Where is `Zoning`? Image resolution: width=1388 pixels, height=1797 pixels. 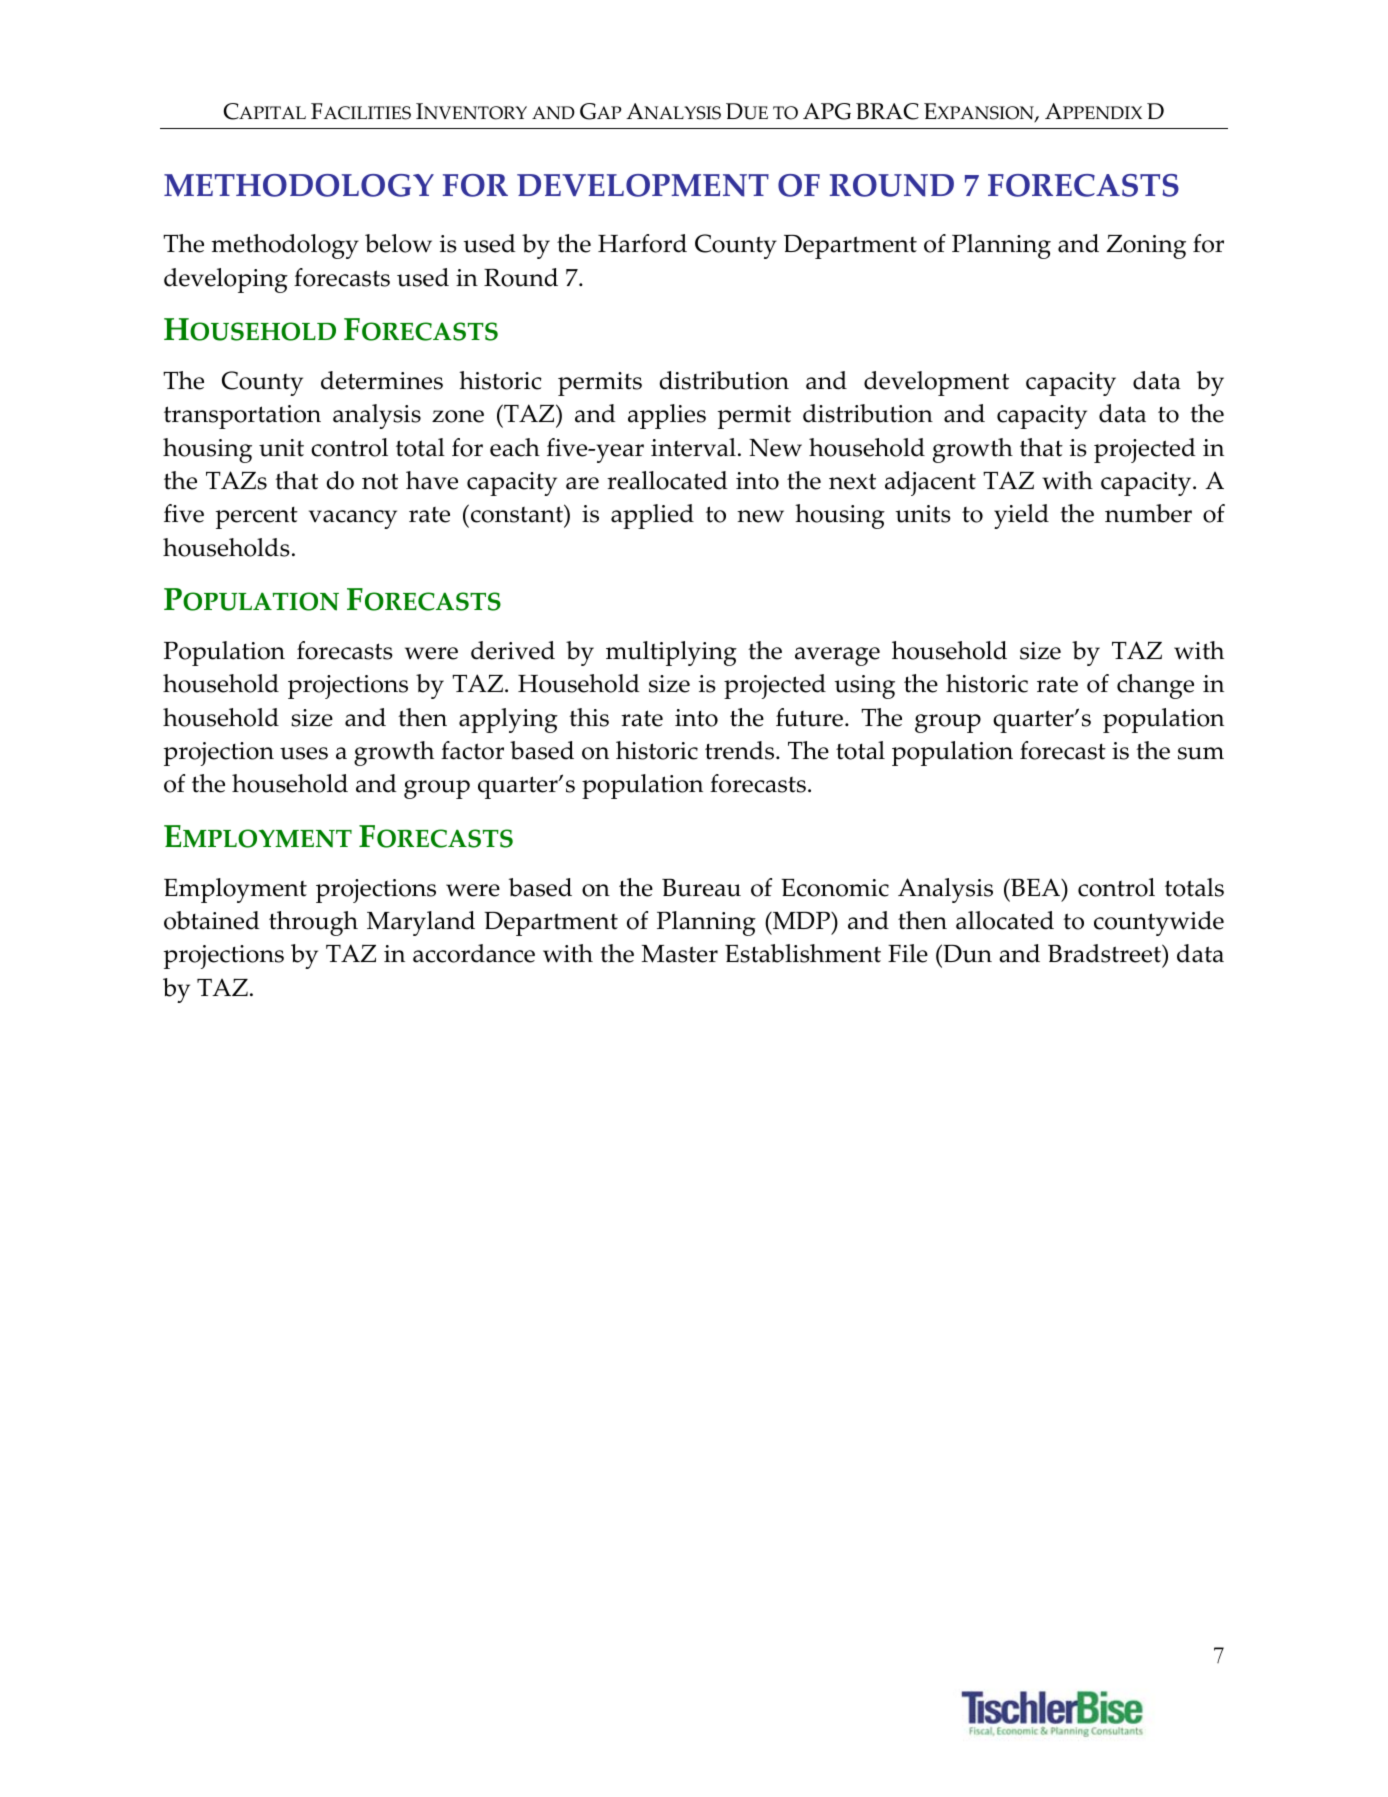
Zoning is located at coordinates (1146, 247).
